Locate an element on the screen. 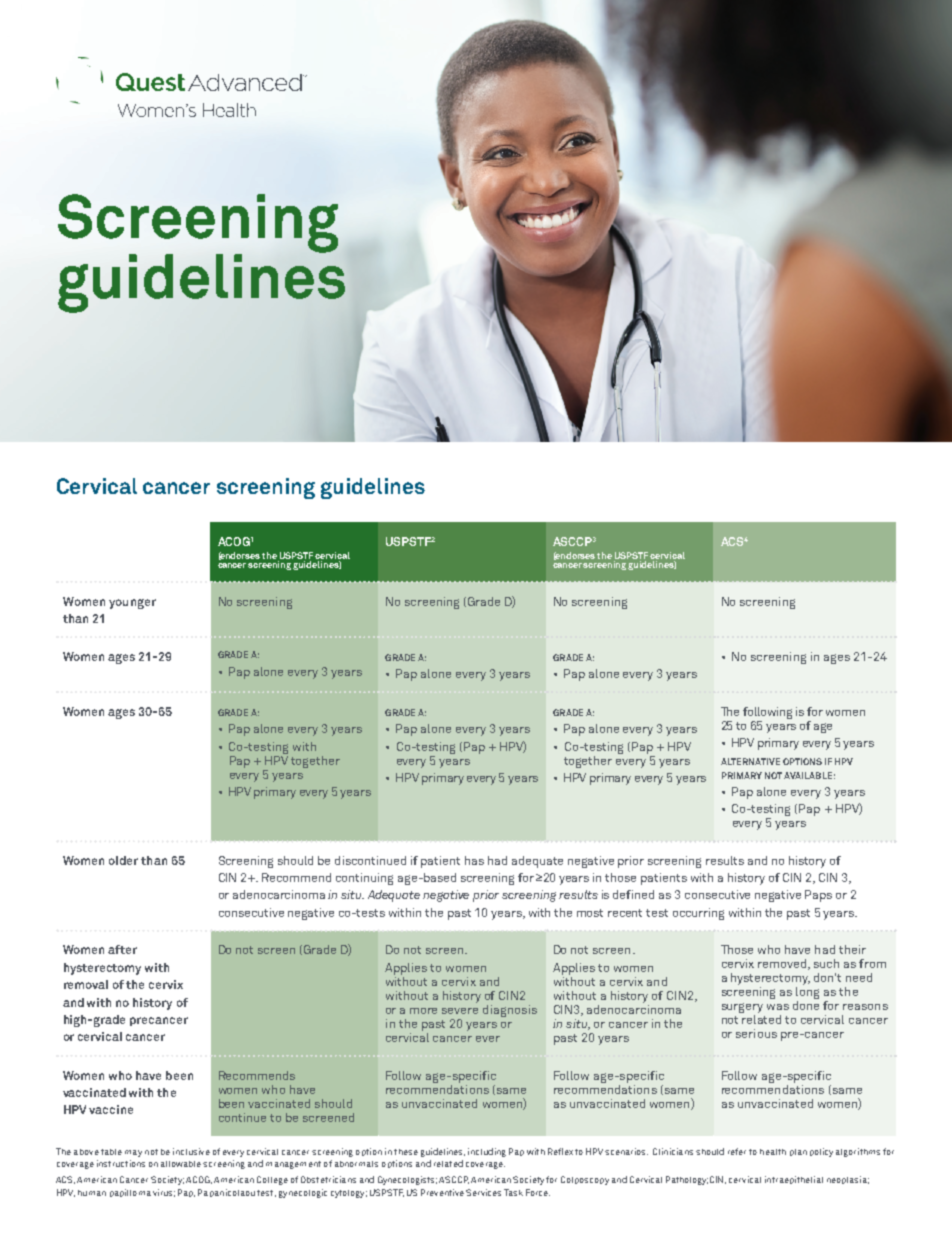 The height and width of the screenshot is (1233, 952). occurring is located at coordinates (698, 914).
